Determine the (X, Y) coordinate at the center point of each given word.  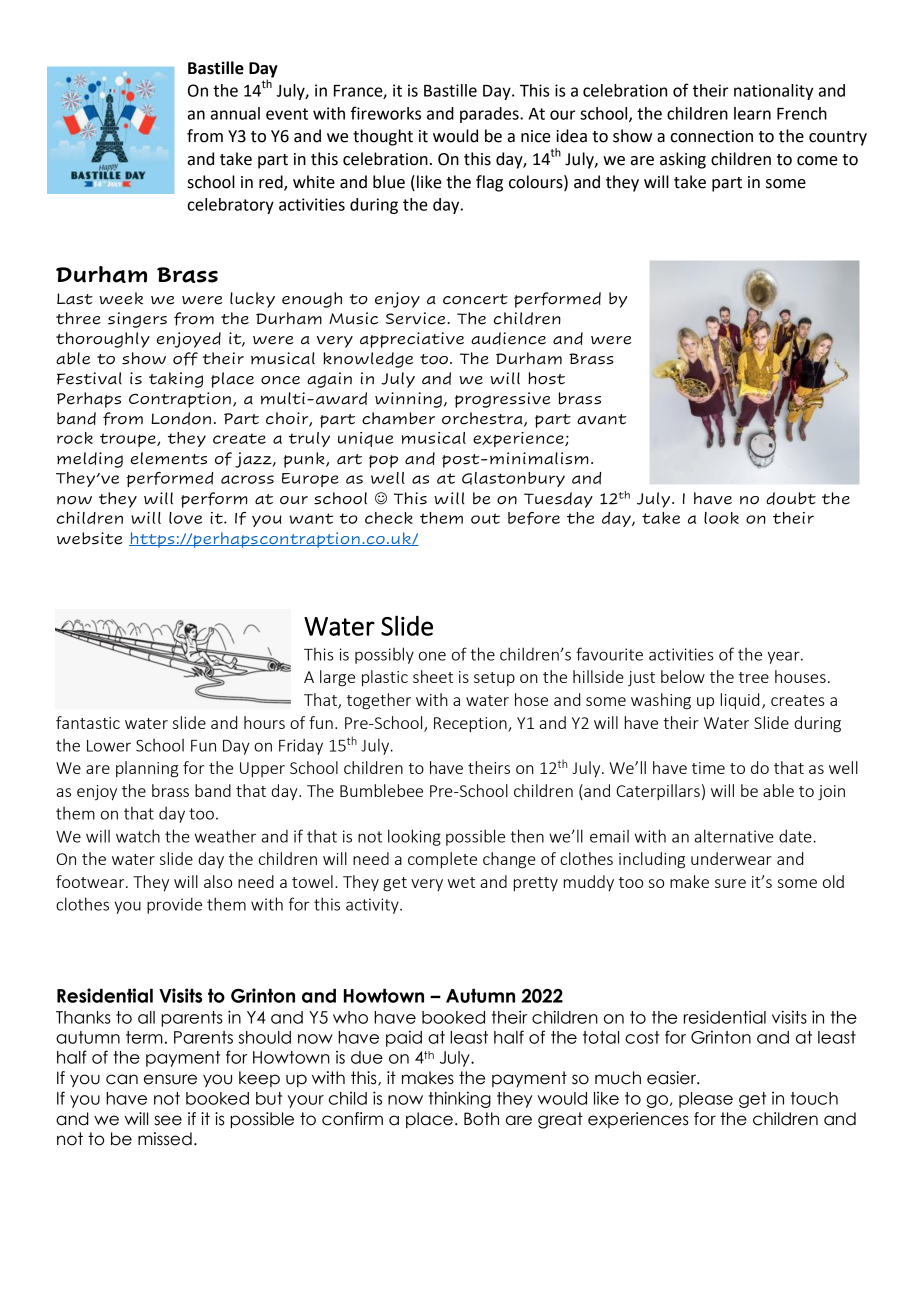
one (432, 656)
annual (235, 113)
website (90, 538)
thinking (460, 1099)
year (785, 657)
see (168, 1120)
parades (490, 115)
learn (752, 113)
